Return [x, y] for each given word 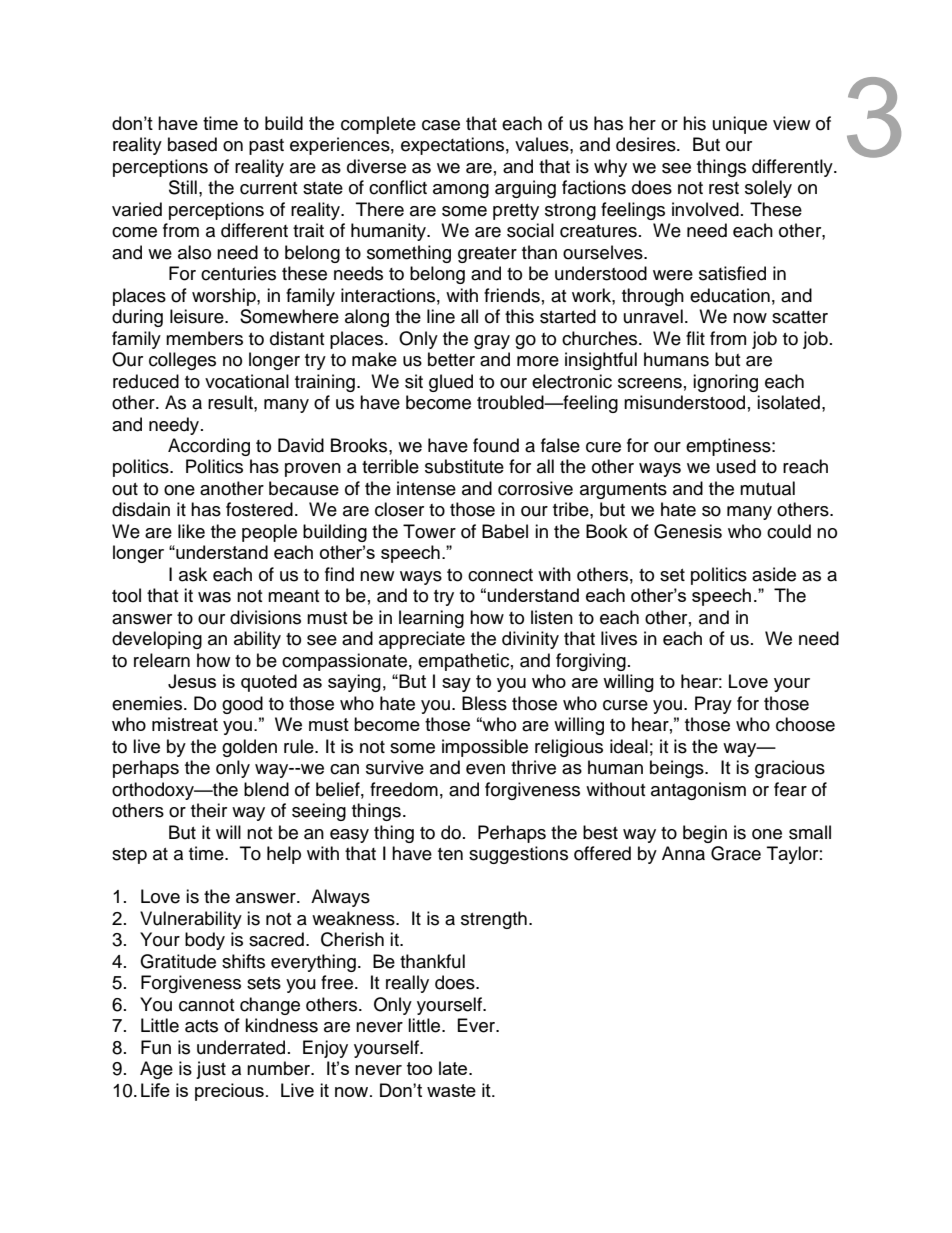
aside [774, 574]
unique [740, 125]
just [211, 1070]
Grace [736, 853]
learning [431, 619]
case [441, 125]
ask [193, 574]
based [192, 144]
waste [451, 1090]
